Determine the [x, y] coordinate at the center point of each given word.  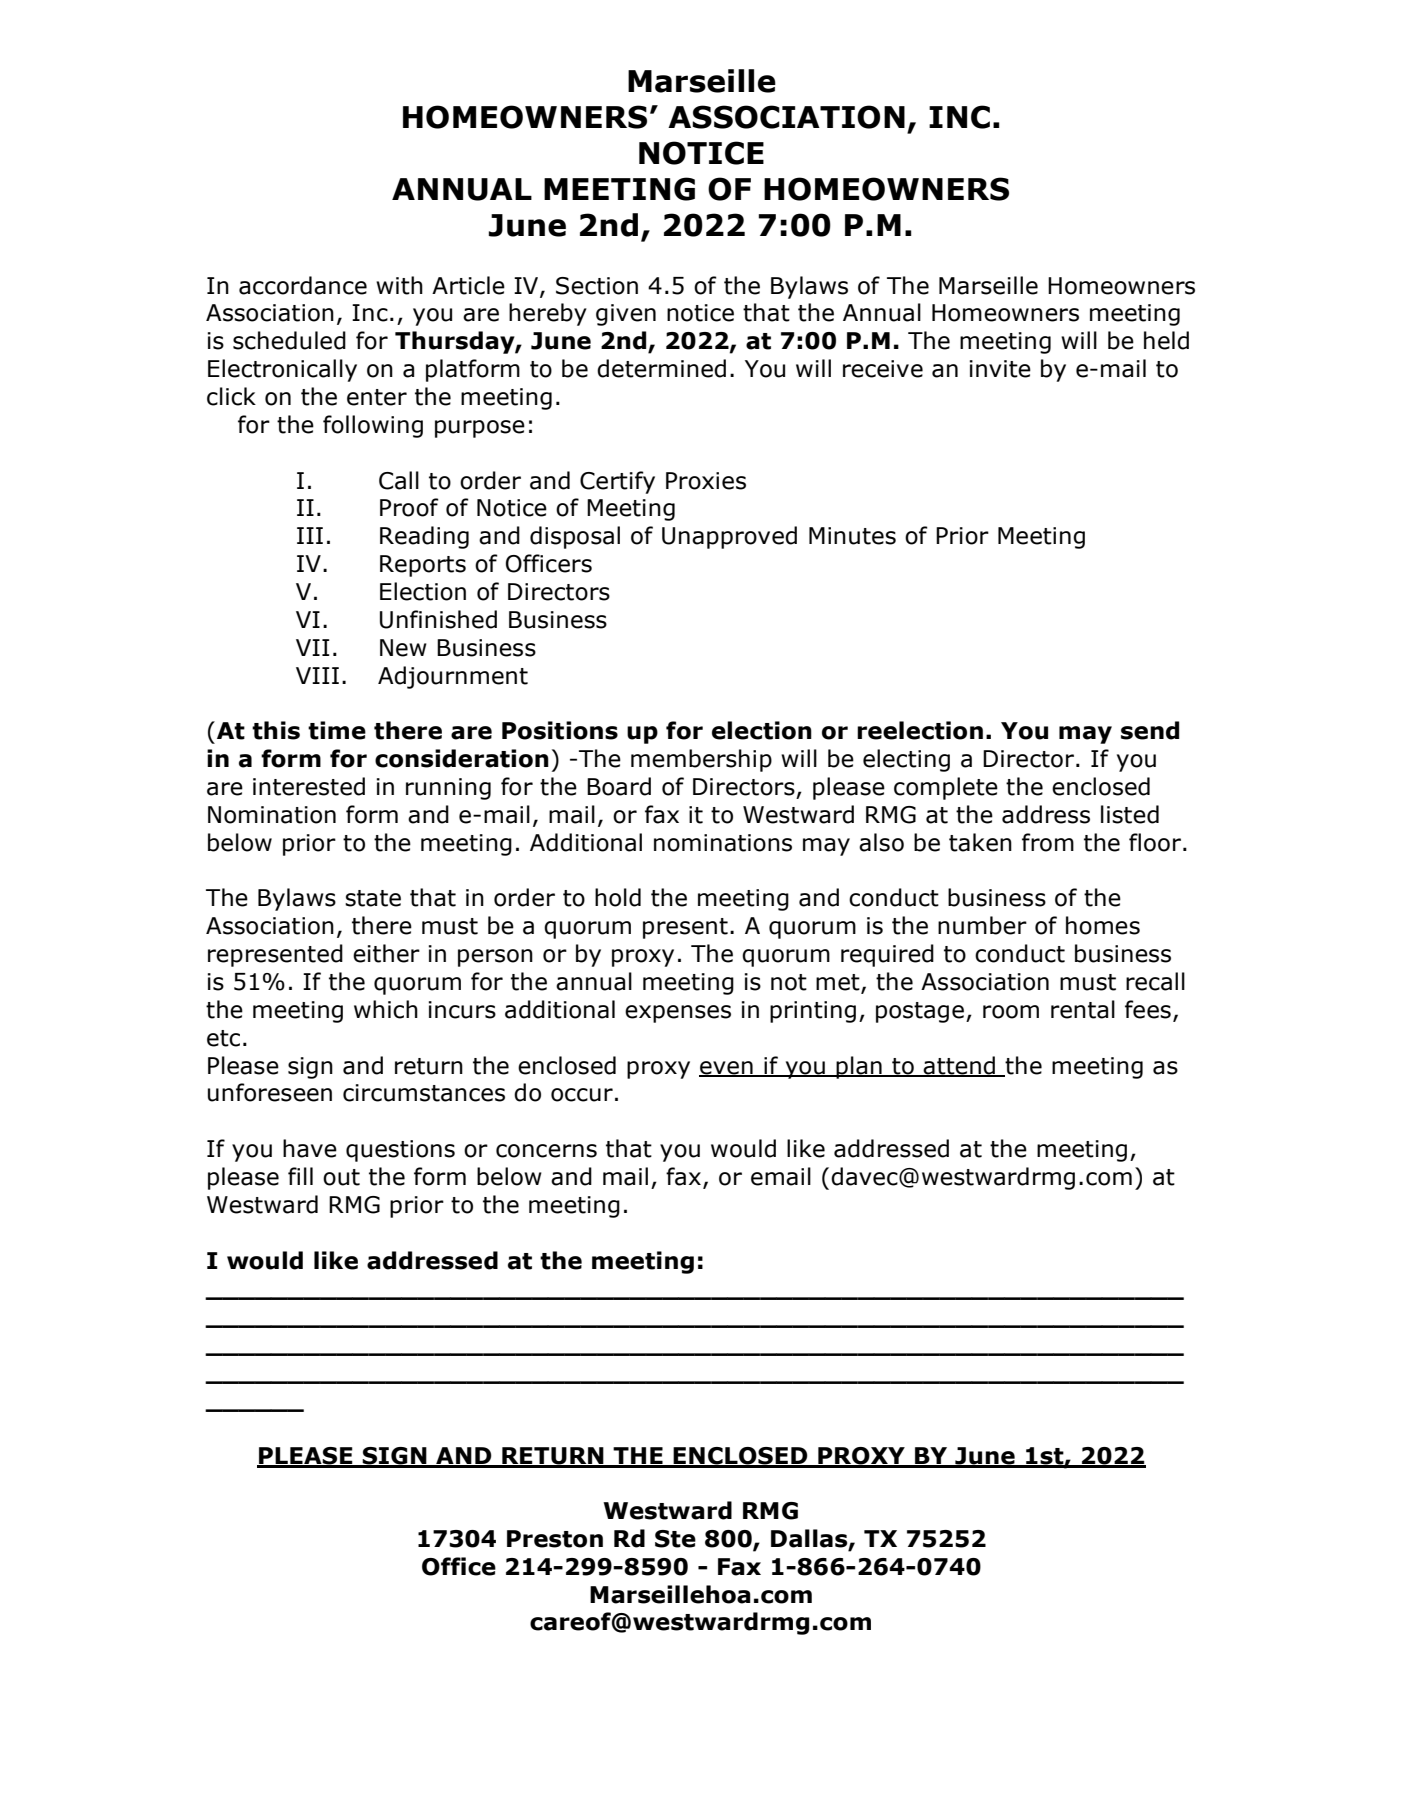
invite [1000, 369]
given [626, 315]
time [337, 730]
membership [701, 760]
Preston [555, 1539]
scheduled [289, 340]
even [727, 1068]
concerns [546, 1151]
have [310, 1148]
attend [960, 1066]
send [1150, 730]
